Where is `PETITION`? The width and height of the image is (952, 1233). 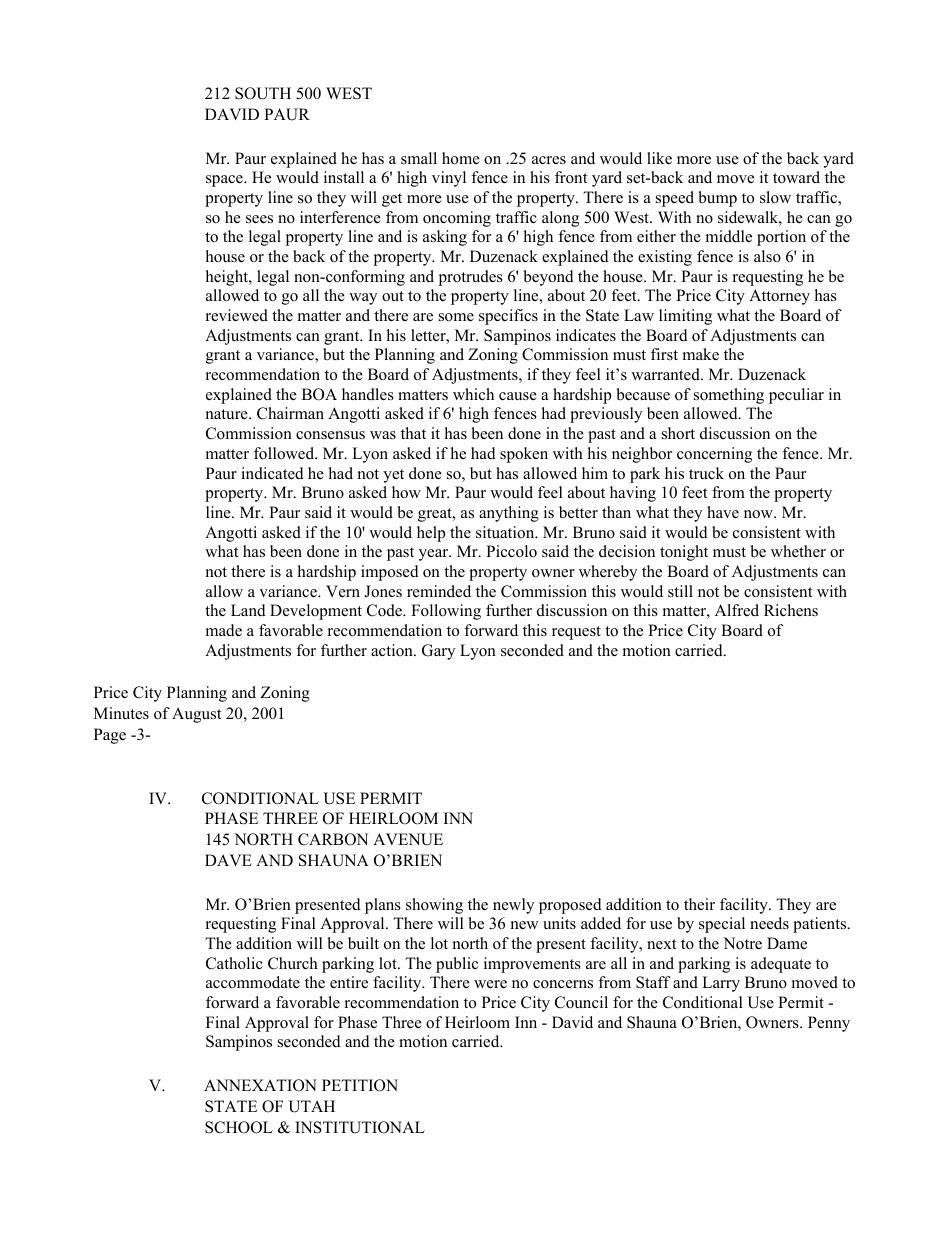
PETITION is located at coordinates (360, 1085).
